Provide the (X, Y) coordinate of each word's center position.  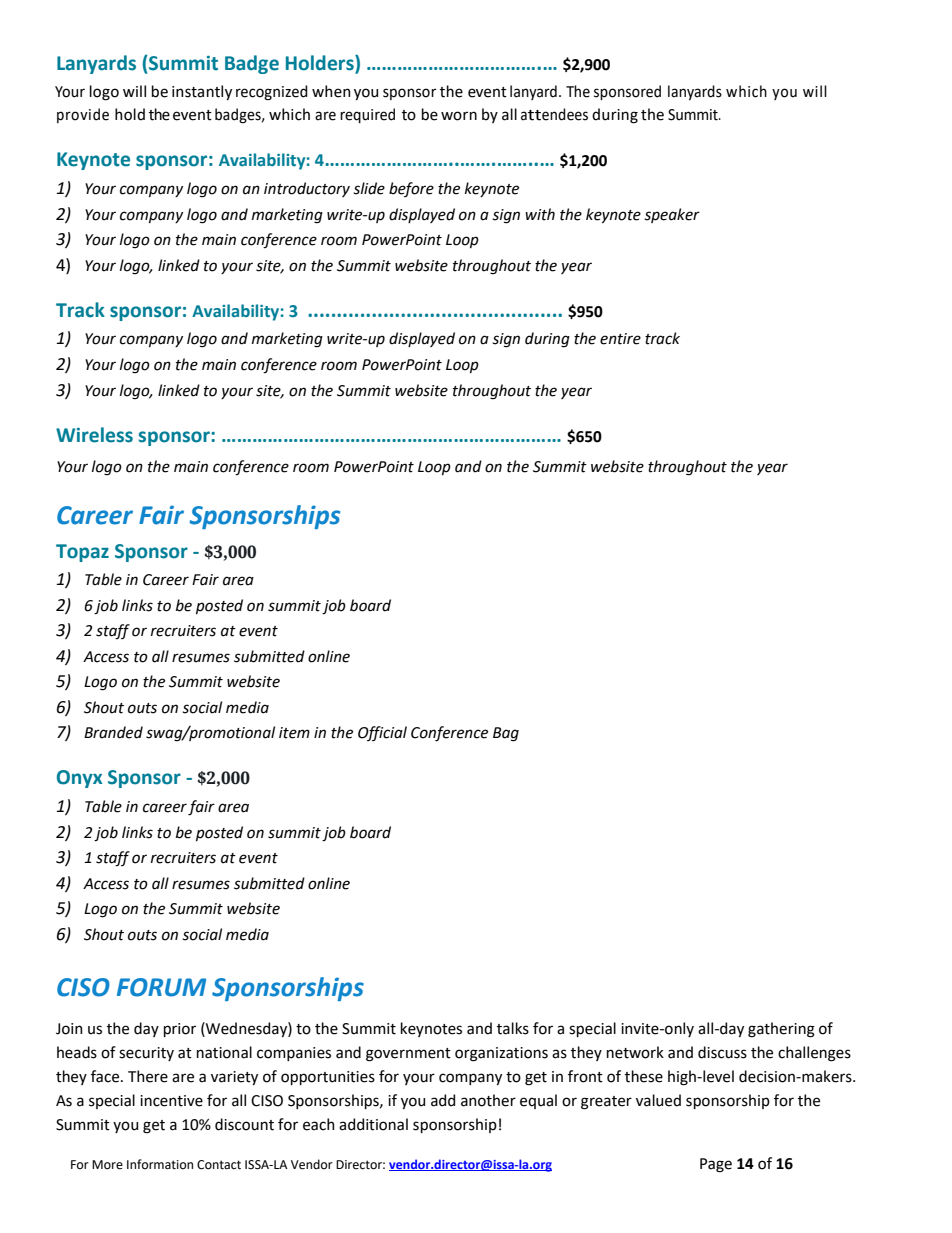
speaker (672, 215)
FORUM (161, 987)
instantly (202, 92)
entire (620, 339)
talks (513, 1028)
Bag (506, 734)
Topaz (82, 553)
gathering (781, 1030)
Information (160, 1164)
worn (459, 116)
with (540, 214)
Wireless (94, 435)
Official (382, 733)
